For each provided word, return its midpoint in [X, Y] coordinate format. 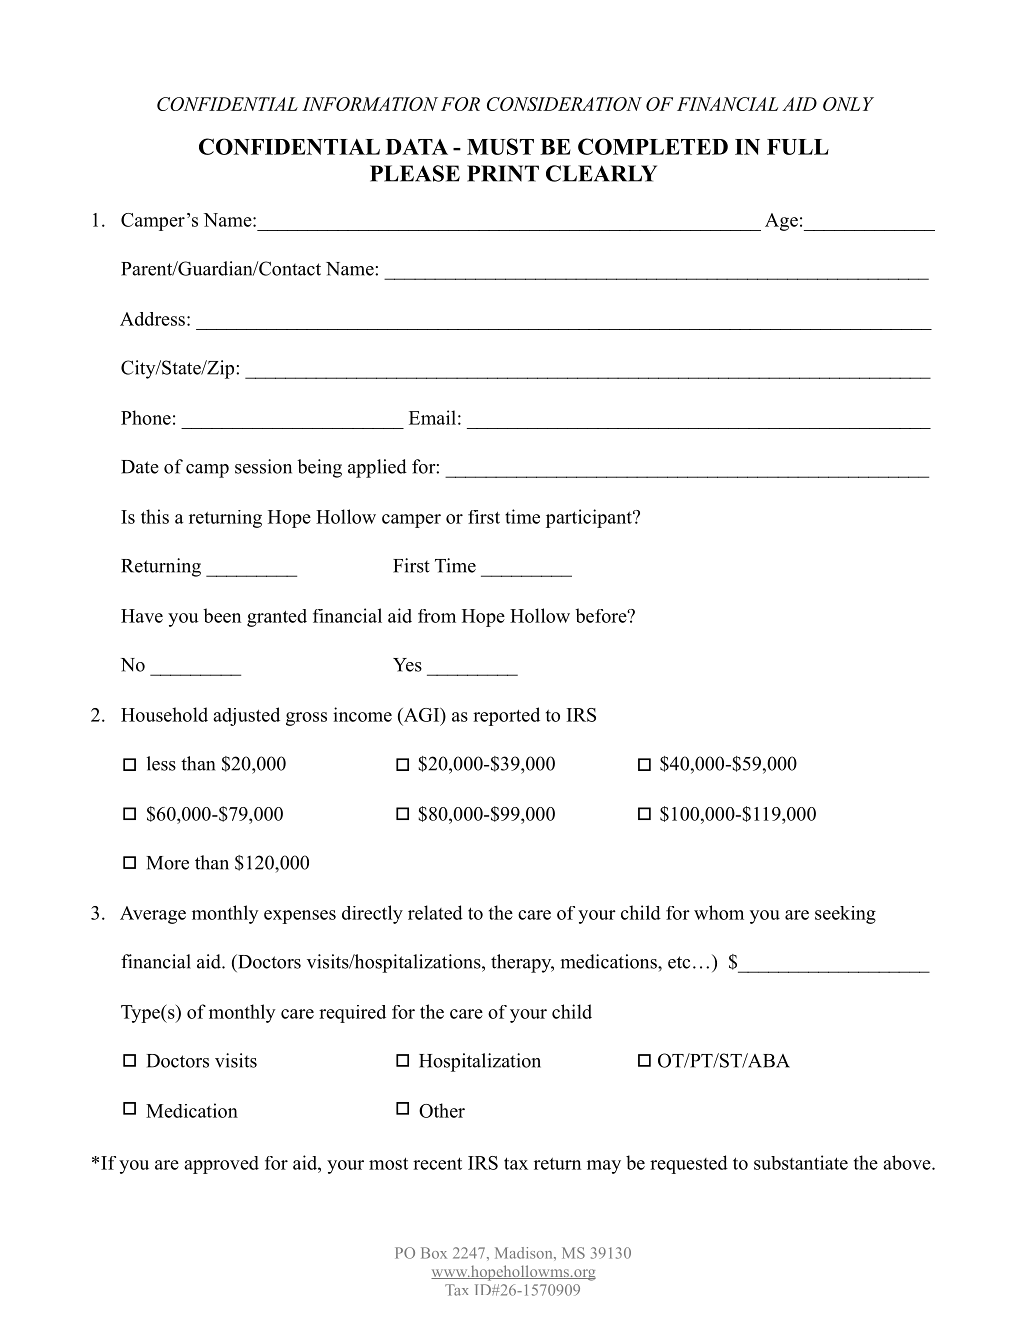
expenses [300, 917]
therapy [522, 963]
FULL [798, 147]
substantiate [801, 1162]
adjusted [246, 716]
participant [590, 518]
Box [434, 1253]
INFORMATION [370, 104]
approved [221, 1165]
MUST [500, 146]
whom [719, 912]
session [263, 466]
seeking [845, 915]
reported [506, 716]
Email [432, 417]
